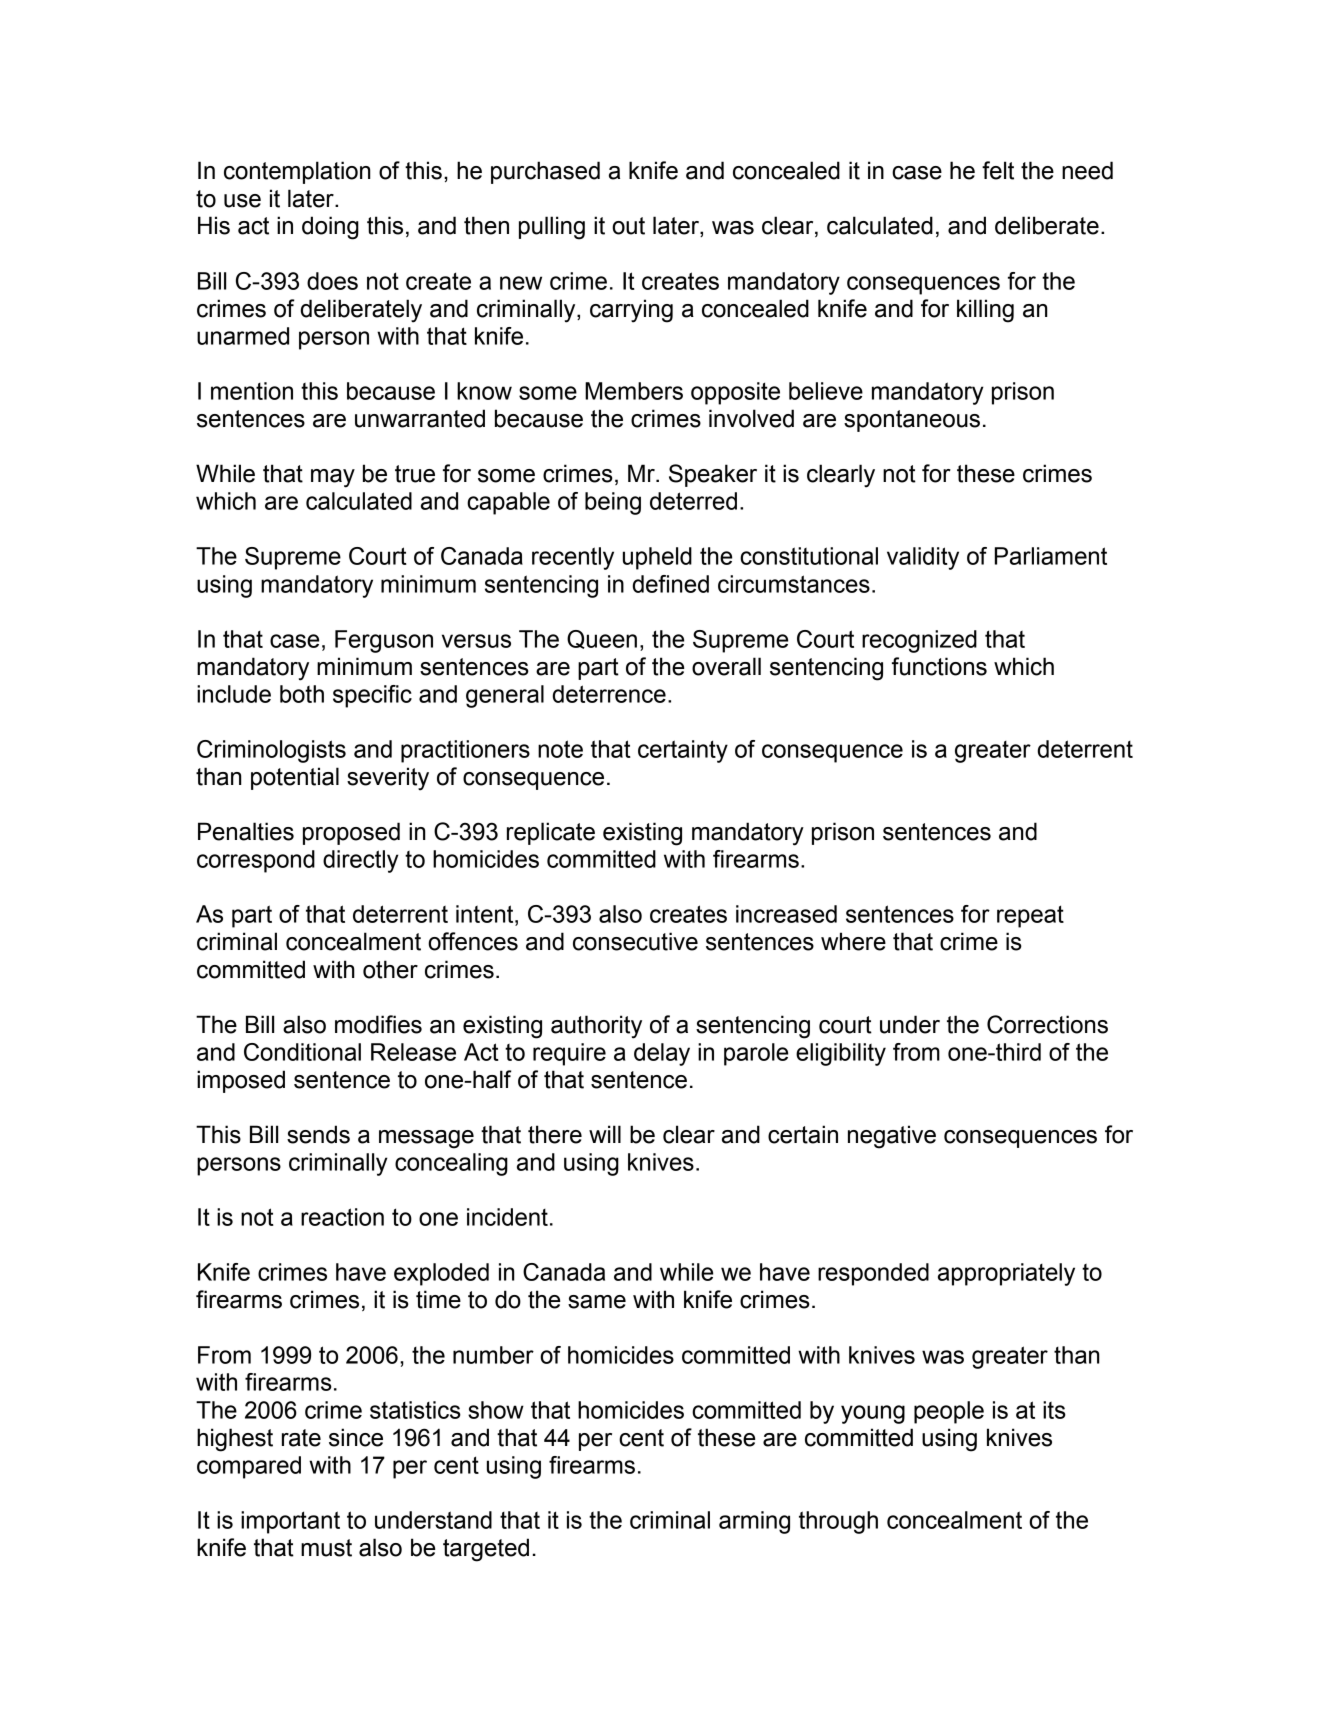 The image size is (1333, 1724). I want to click on consecutive, so click(635, 941).
